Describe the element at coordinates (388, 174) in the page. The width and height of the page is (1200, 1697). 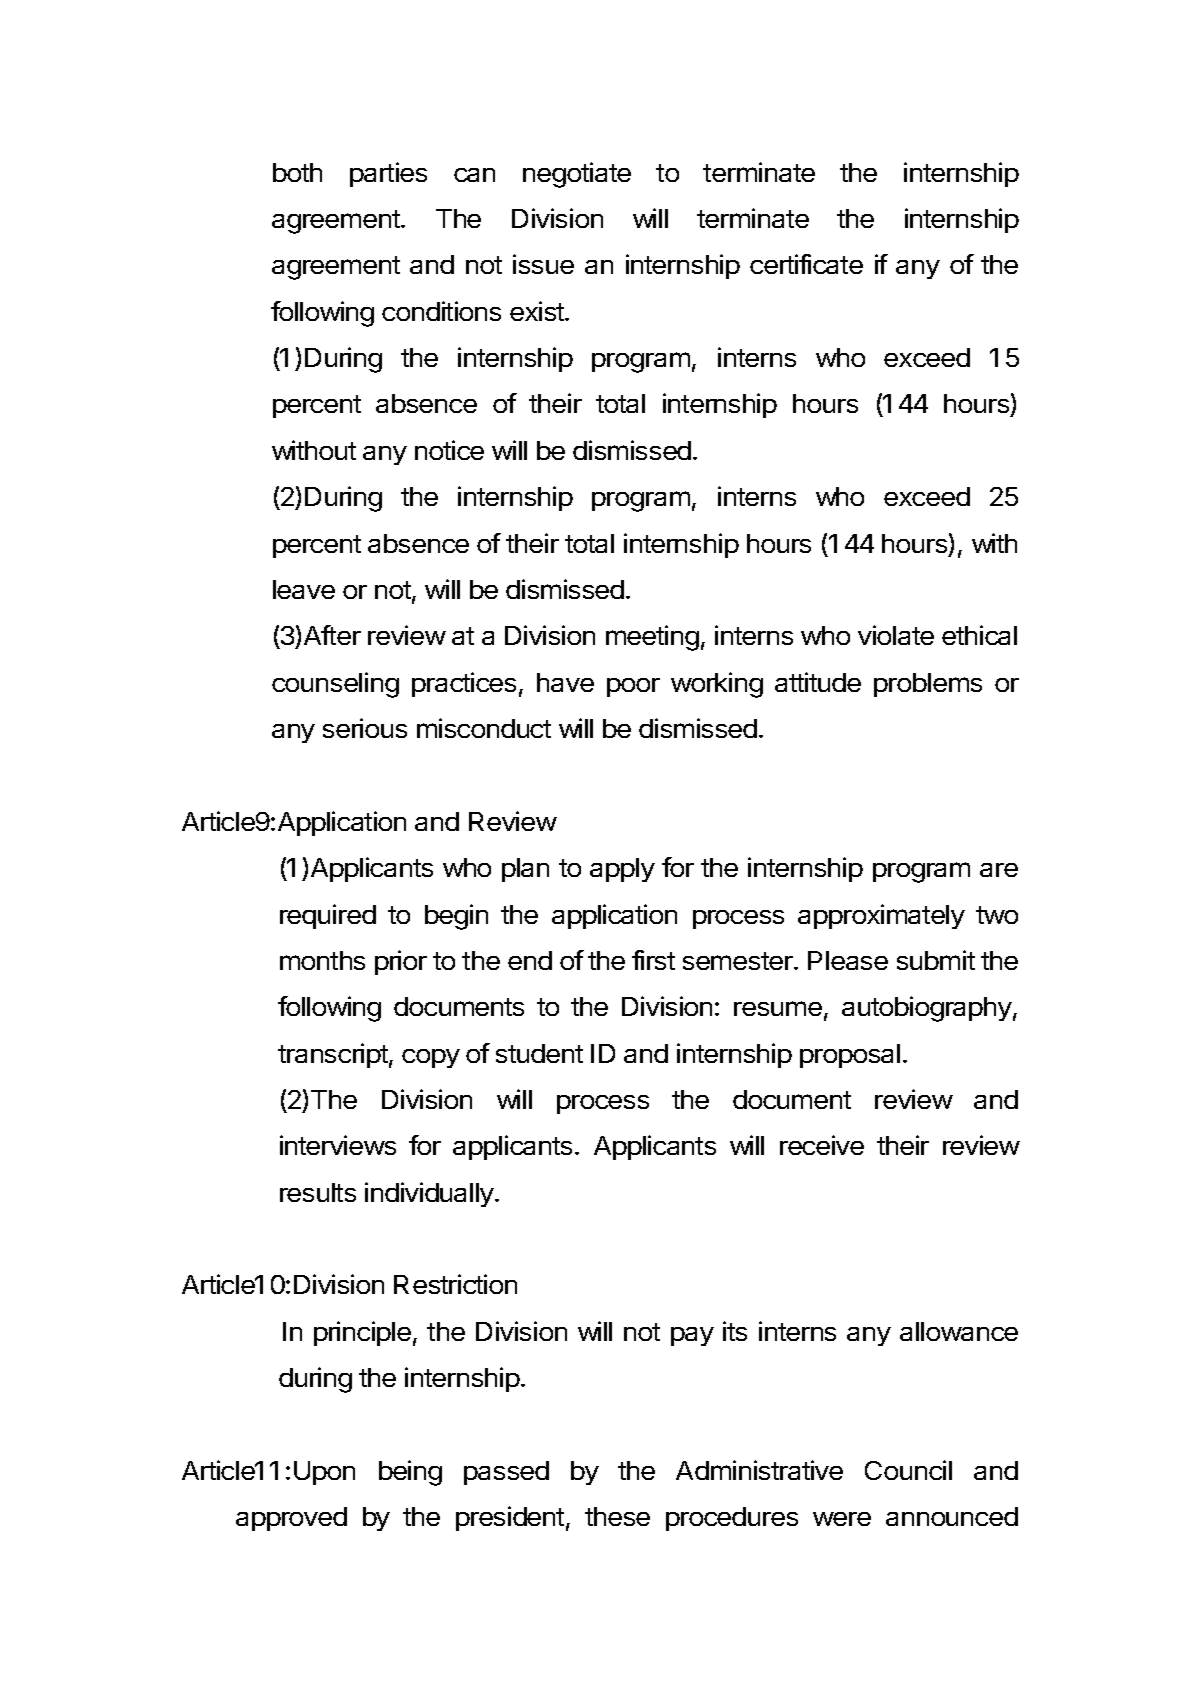
I see `parties` at that location.
